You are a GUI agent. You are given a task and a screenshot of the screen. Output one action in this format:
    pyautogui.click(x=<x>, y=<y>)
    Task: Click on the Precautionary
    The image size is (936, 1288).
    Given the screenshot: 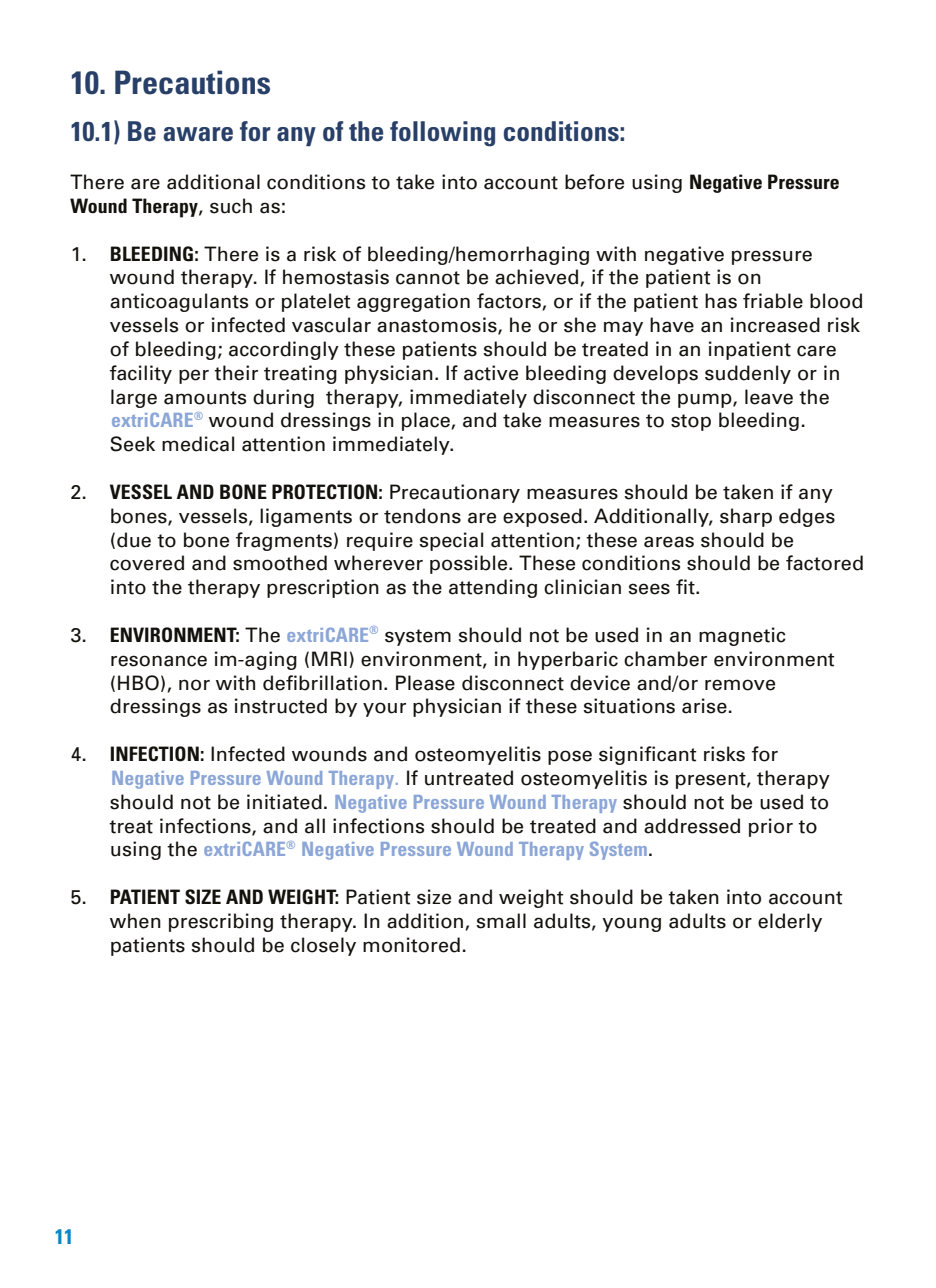 What is the action you would take?
    pyautogui.click(x=455, y=493)
